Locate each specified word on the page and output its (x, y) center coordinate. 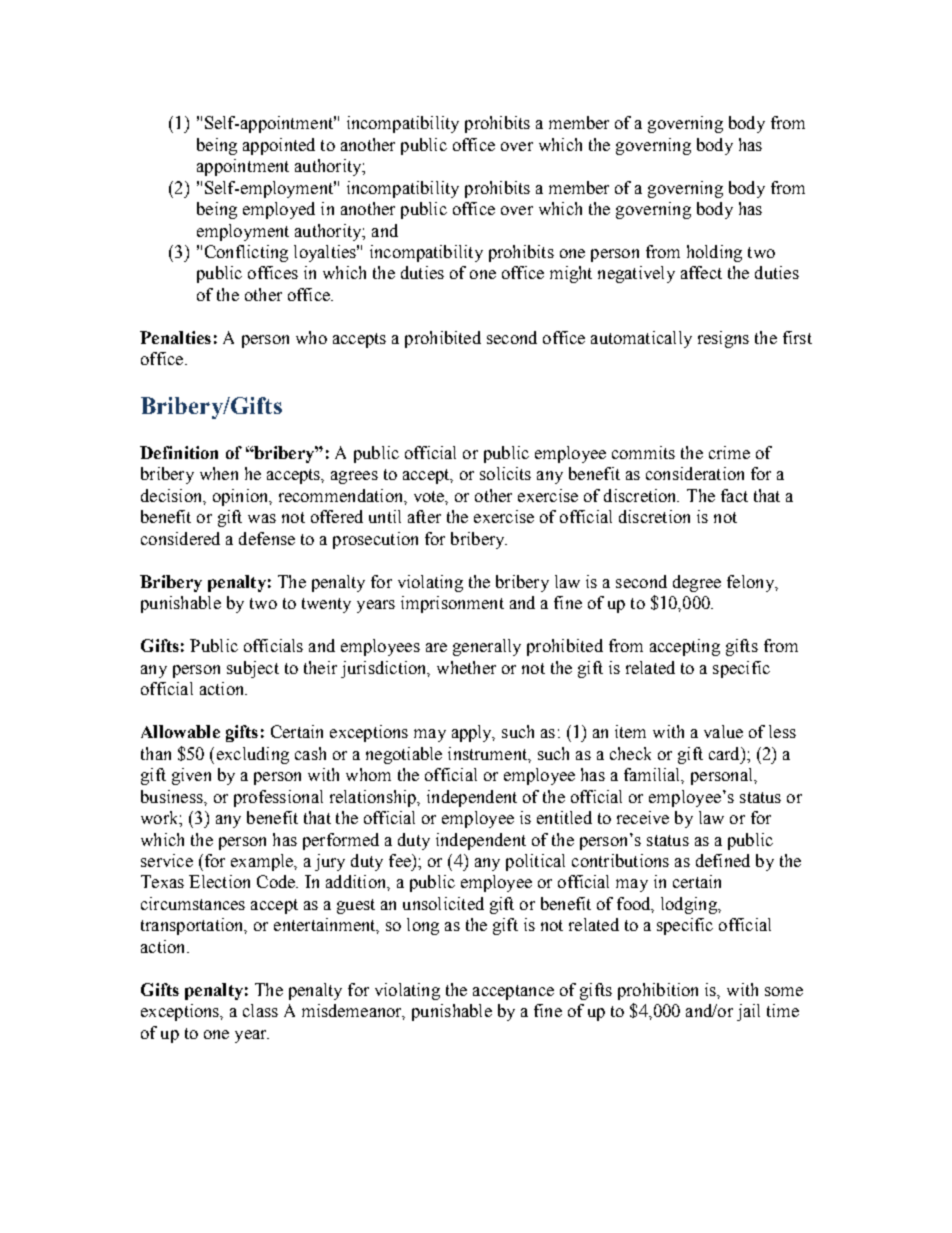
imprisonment (452, 604)
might (571, 274)
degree (697, 583)
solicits (505, 473)
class (260, 1010)
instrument (489, 754)
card (725, 753)
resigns (723, 339)
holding (714, 253)
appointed (279, 146)
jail (748, 1012)
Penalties (175, 337)
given (191, 776)
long (423, 926)
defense (267, 538)
